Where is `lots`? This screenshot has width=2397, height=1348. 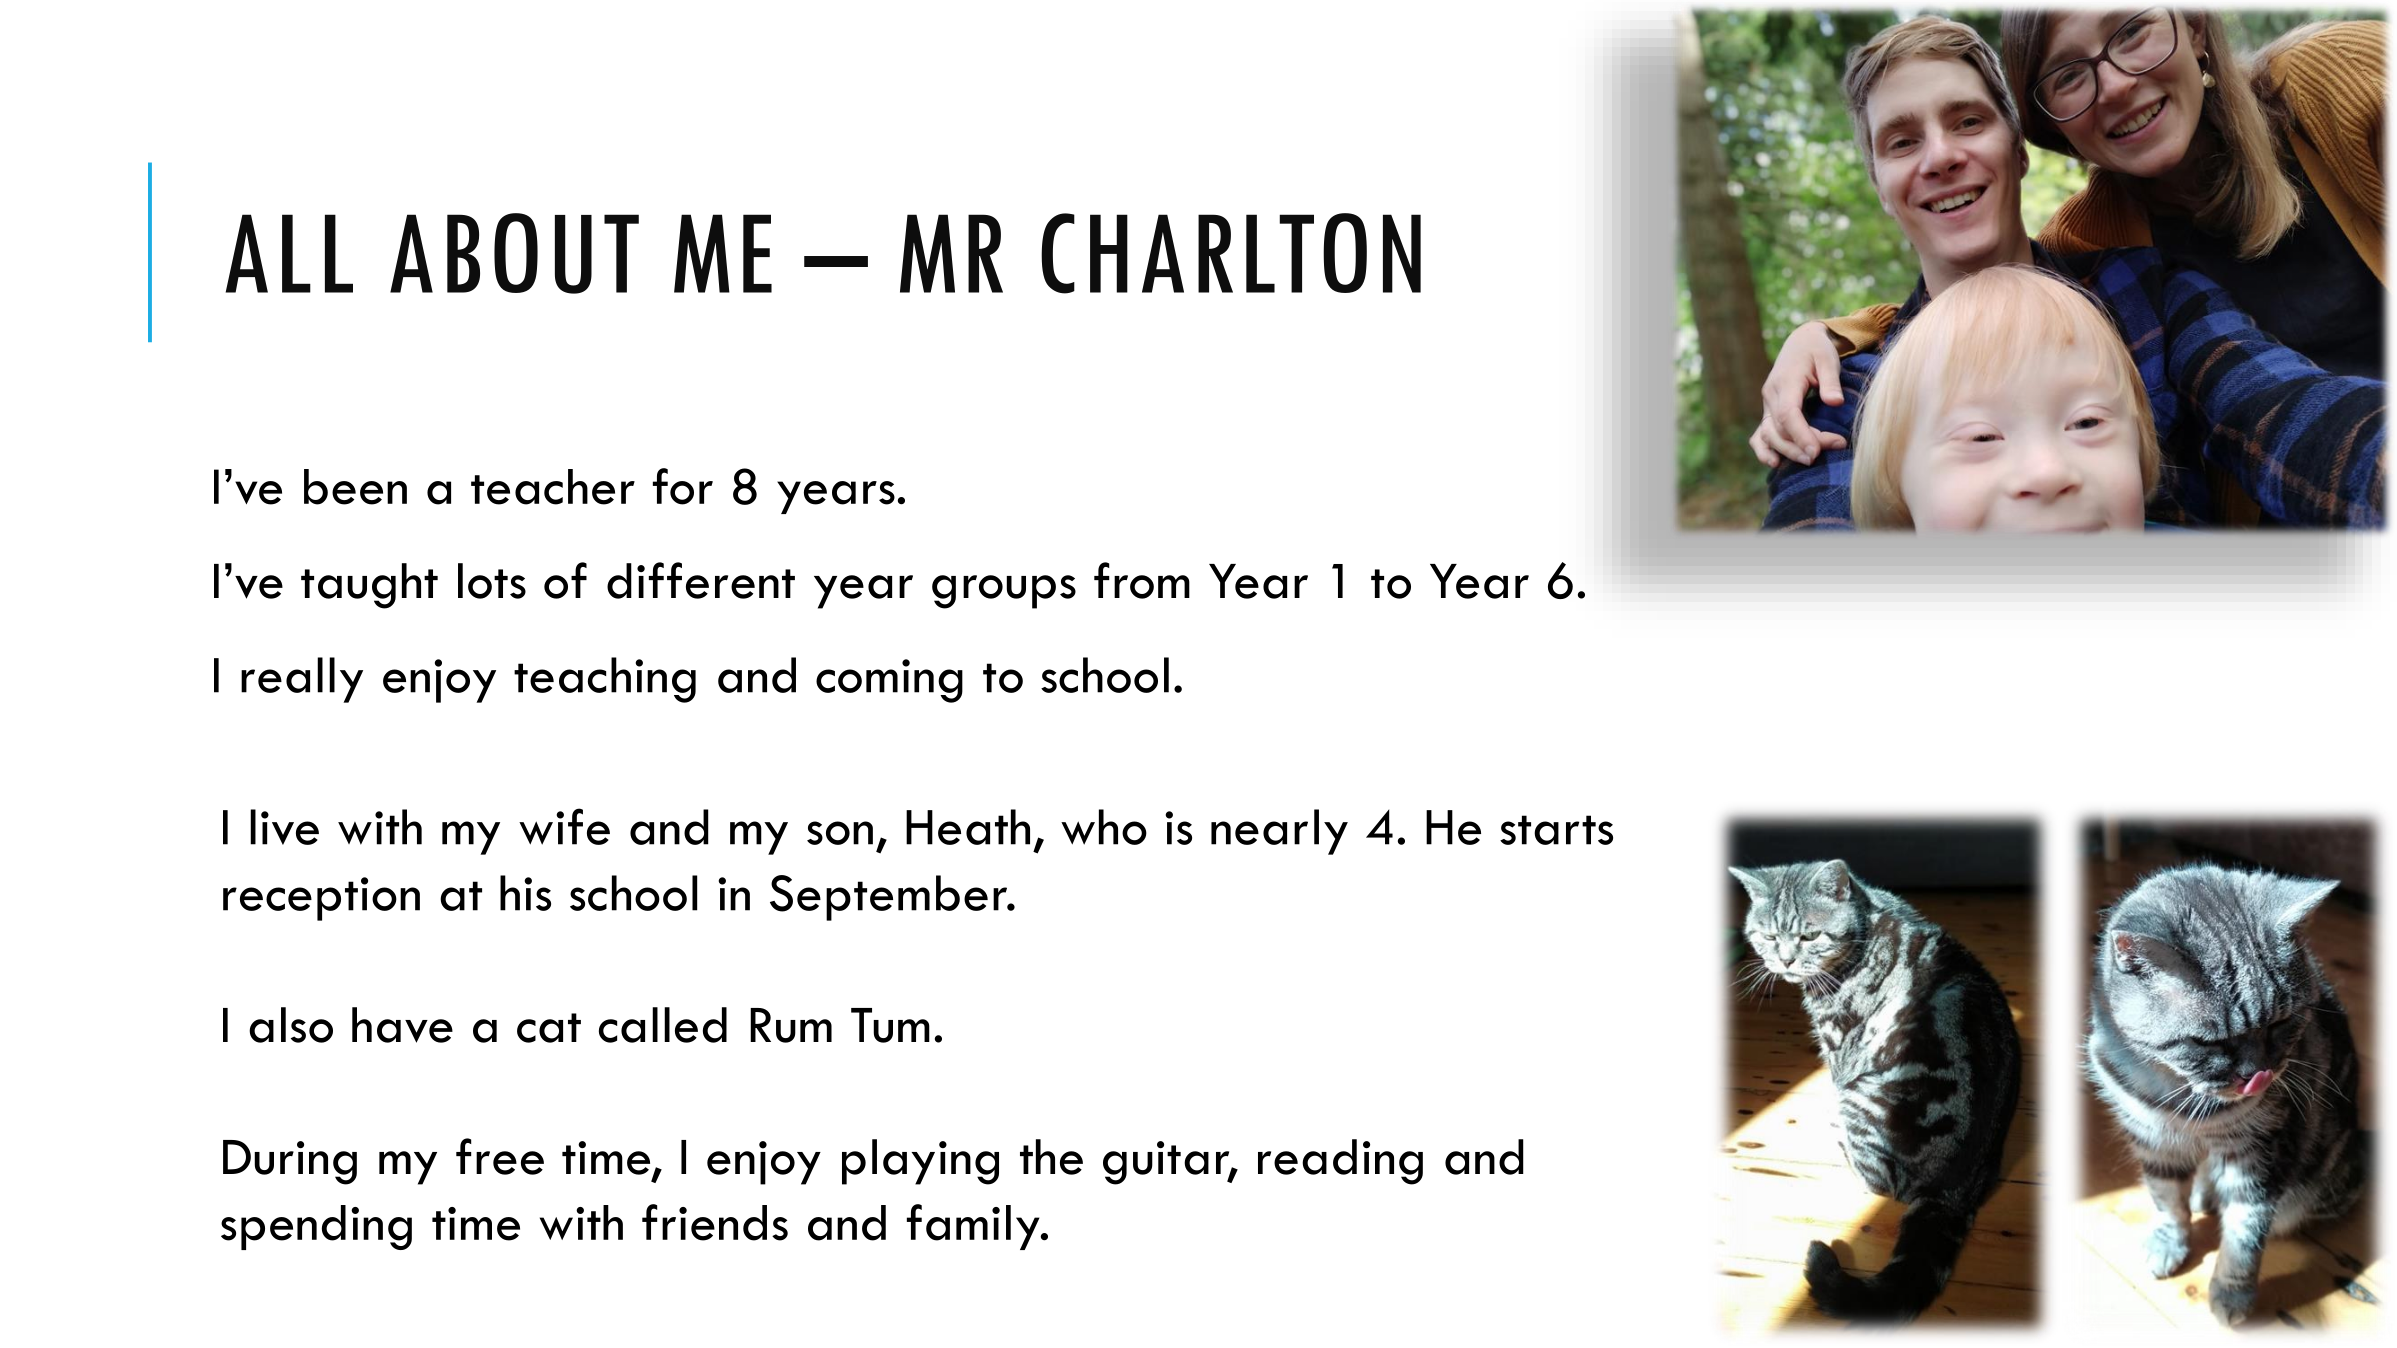
lots is located at coordinates (492, 581).
